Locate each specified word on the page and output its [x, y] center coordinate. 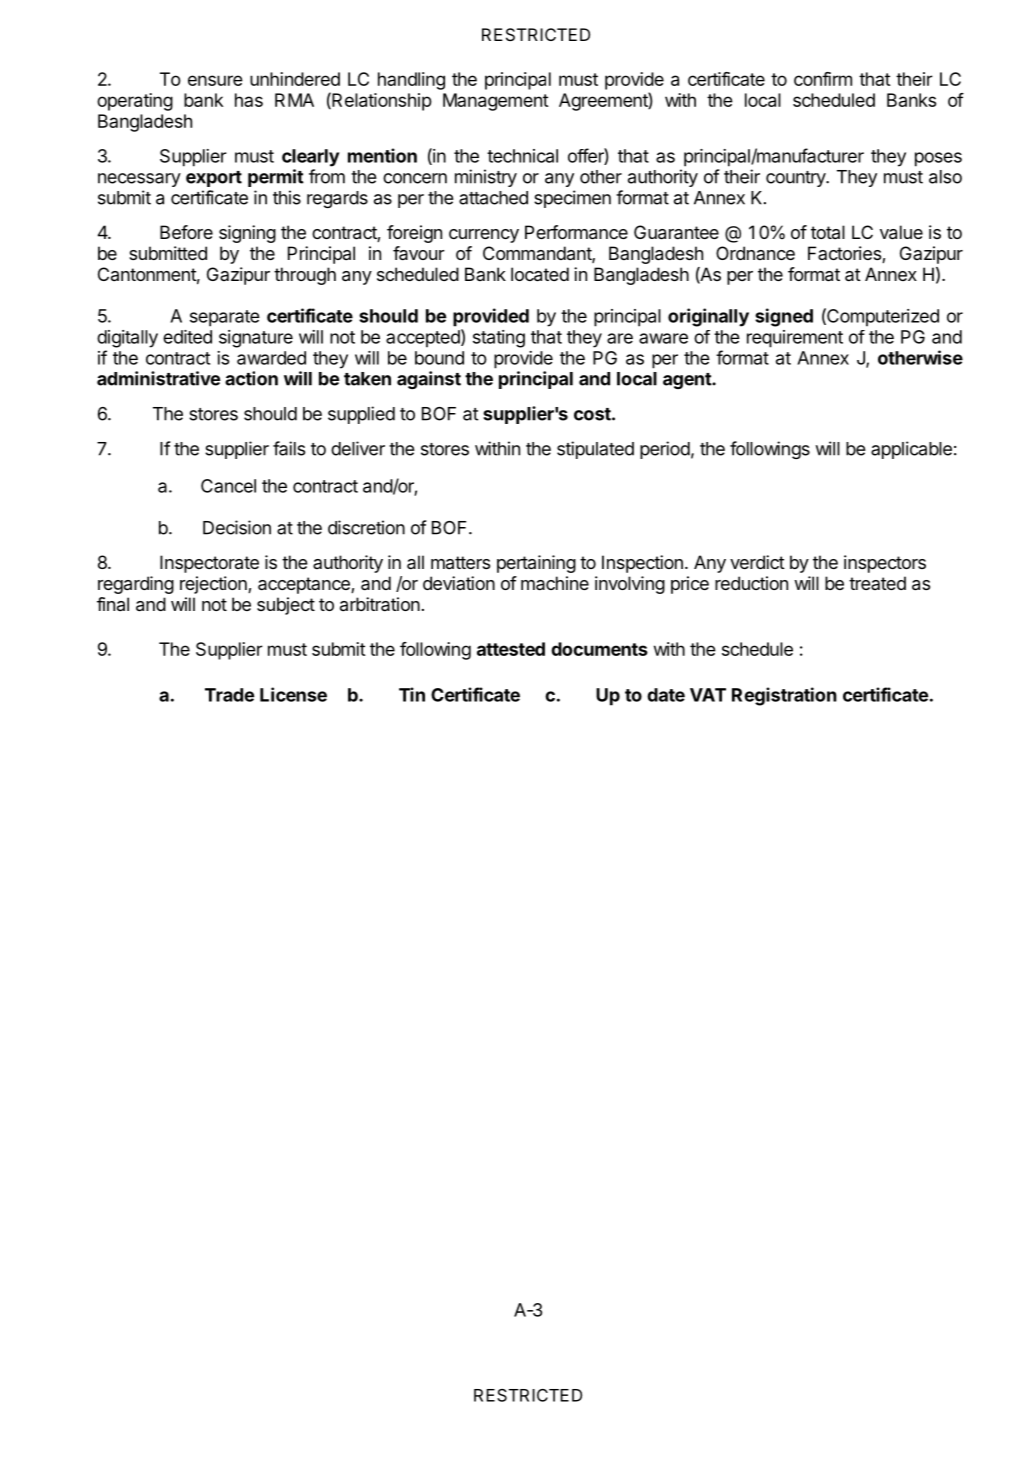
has [249, 100]
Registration [784, 696]
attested [511, 649]
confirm [823, 79]
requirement [795, 339]
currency [484, 236]
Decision [237, 527]
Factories [845, 254]
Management [496, 102]
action [251, 378]
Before [186, 232]
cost [593, 414]
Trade [229, 695]
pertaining [536, 564]
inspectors [885, 564]
